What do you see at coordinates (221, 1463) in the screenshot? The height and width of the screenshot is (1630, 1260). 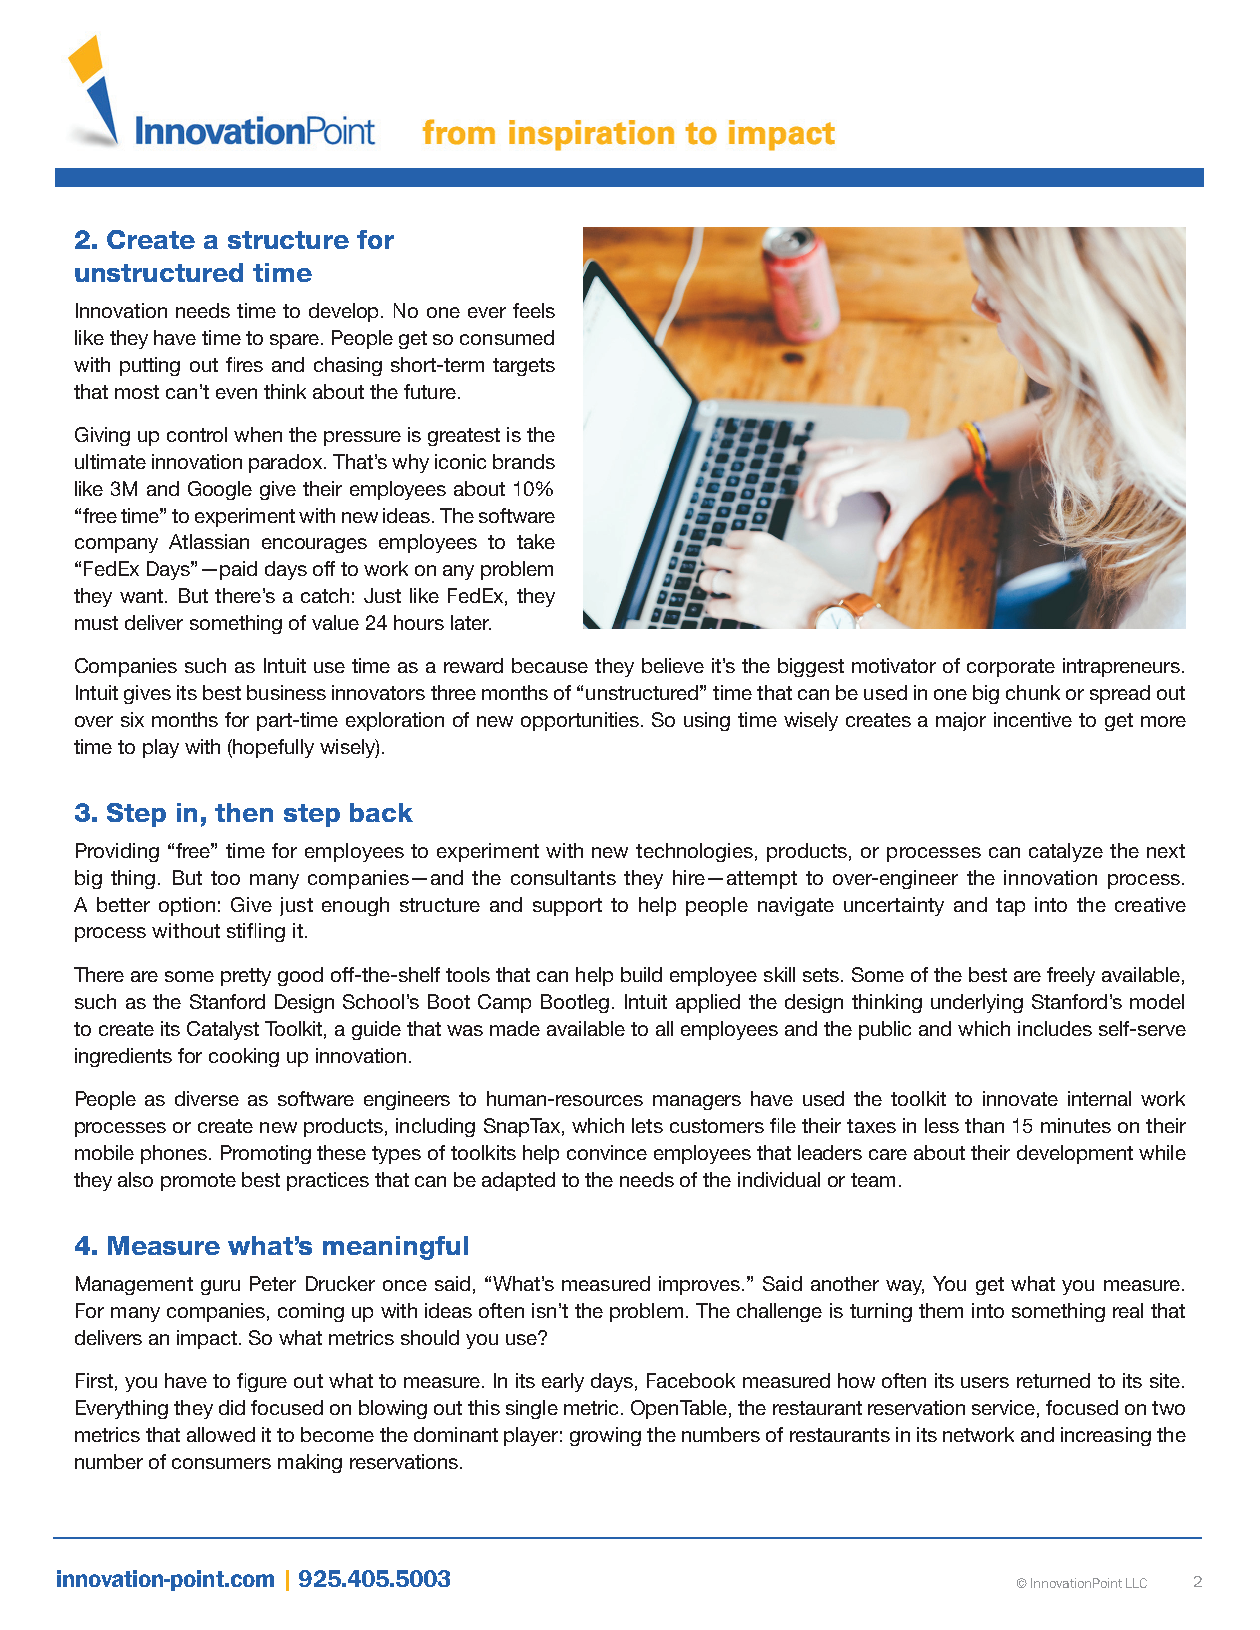 I see `consumers` at bounding box center [221, 1463].
